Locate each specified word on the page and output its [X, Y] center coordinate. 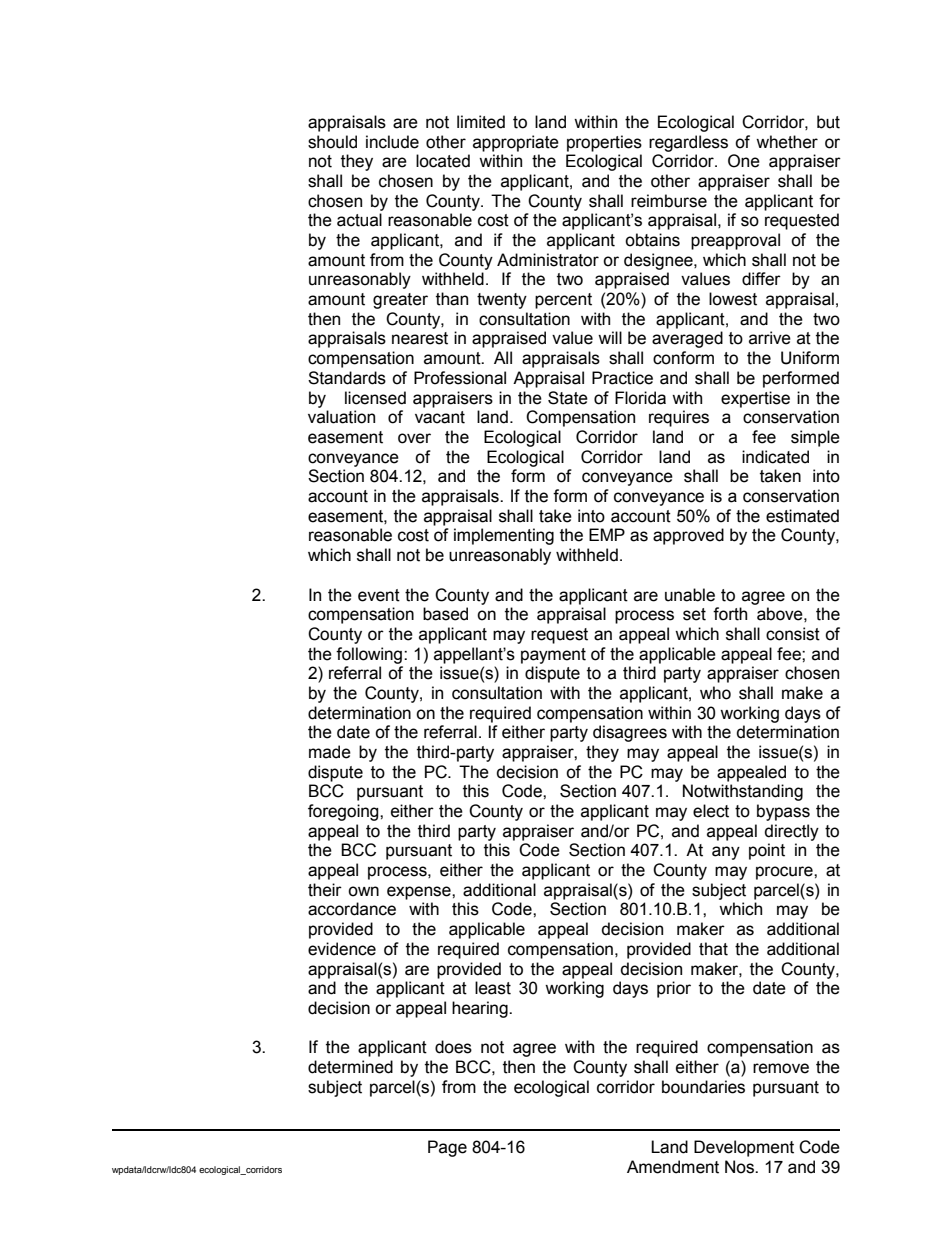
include [392, 142]
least [493, 988]
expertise [755, 399]
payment [553, 656]
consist [793, 634]
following [370, 655]
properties [604, 143]
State [568, 398]
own [363, 891]
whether [787, 142]
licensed [375, 398]
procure [785, 873]
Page [447, 1148]
